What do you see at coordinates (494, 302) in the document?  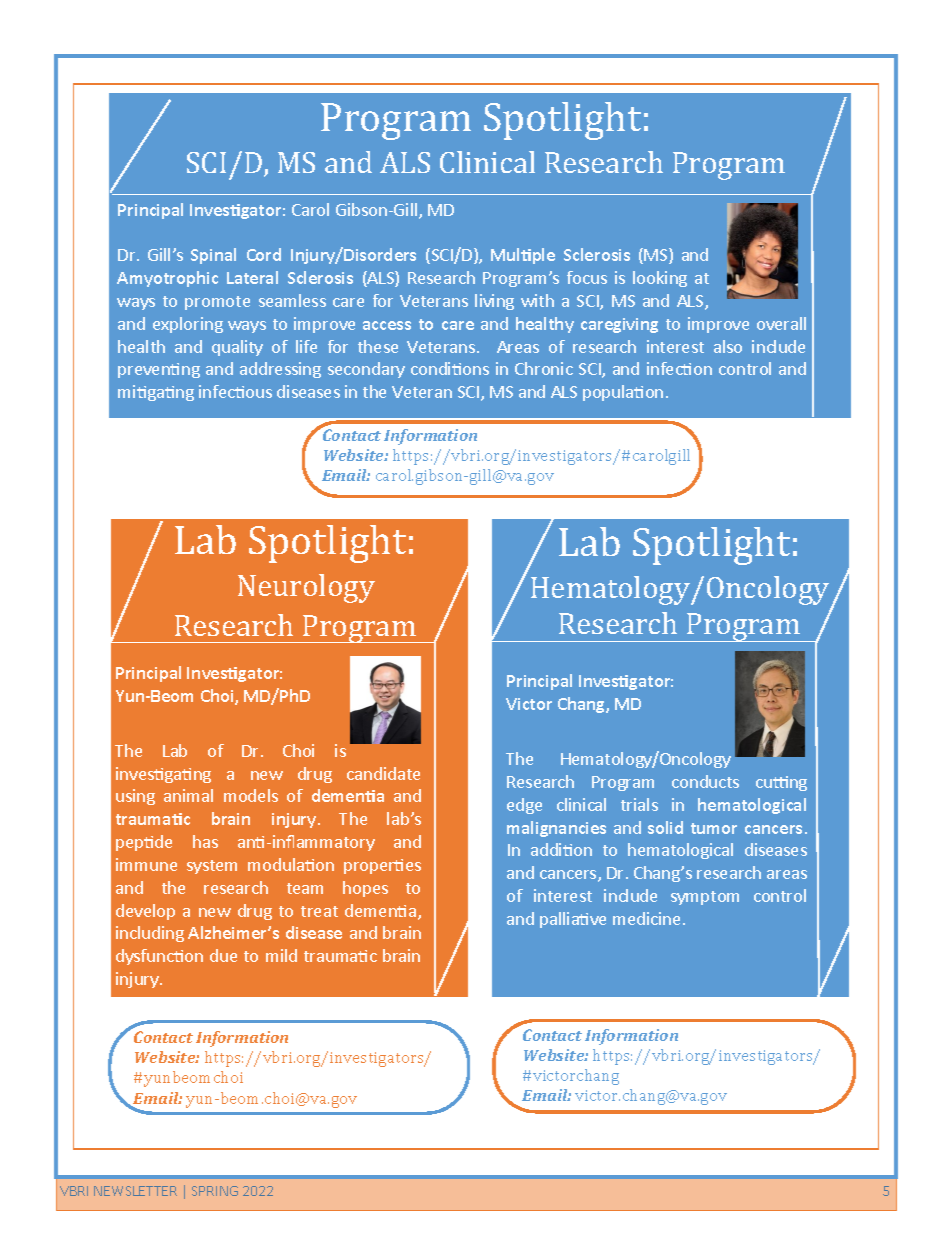 I see `living` at bounding box center [494, 302].
